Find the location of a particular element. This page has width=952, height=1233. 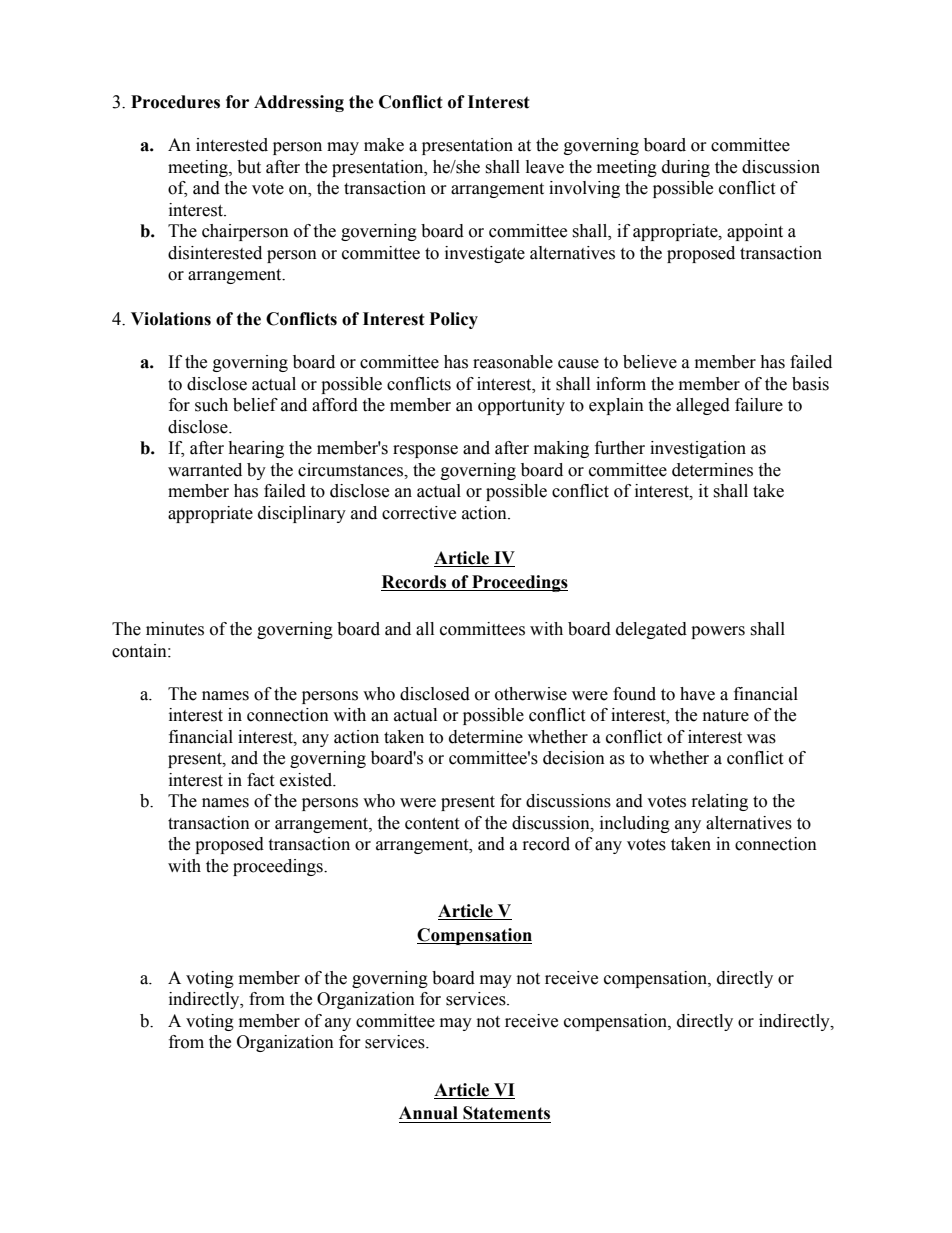

powers is located at coordinates (718, 632).
